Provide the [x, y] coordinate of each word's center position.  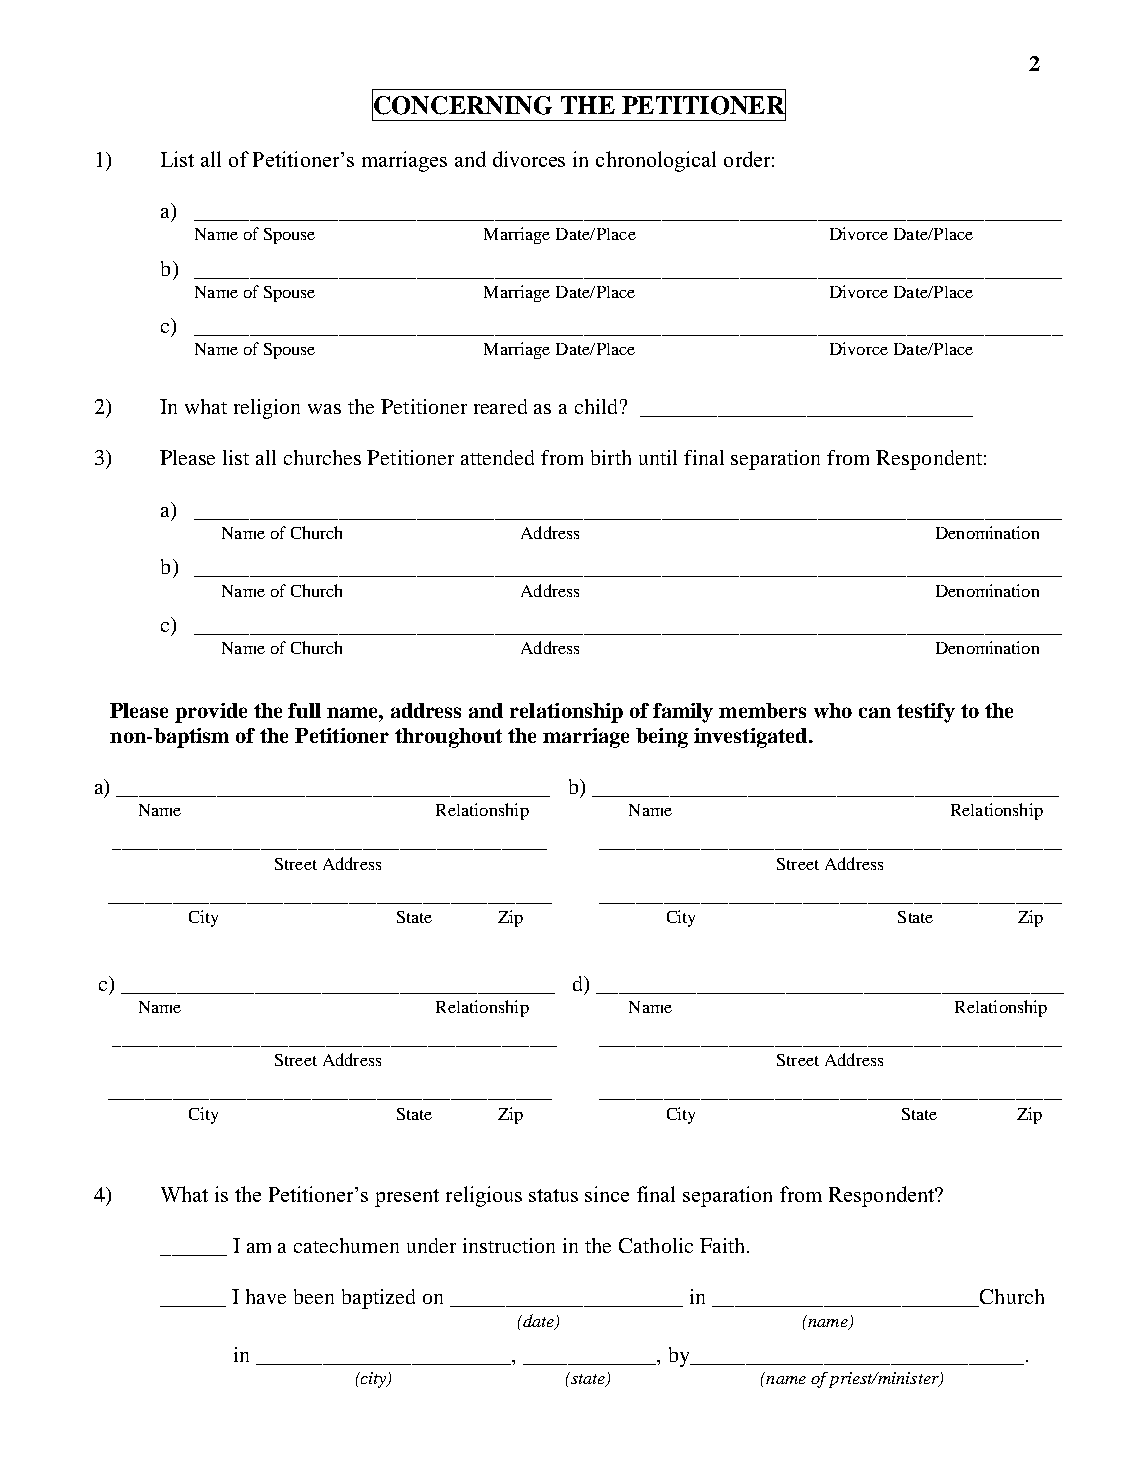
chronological [656, 161]
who [833, 710]
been [314, 1296]
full [304, 710]
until [658, 457]
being [662, 738]
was [324, 409]
